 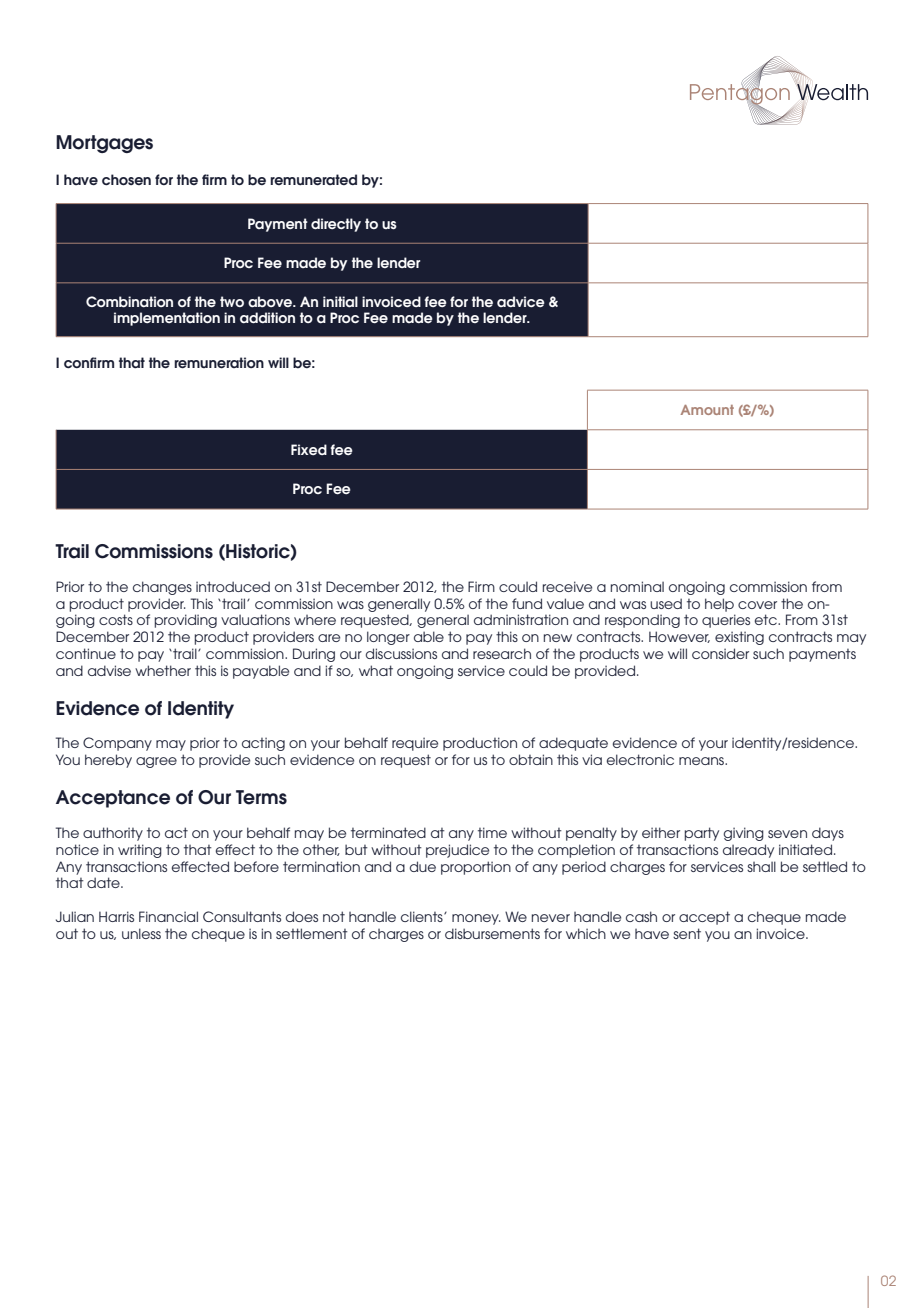 What do you see at coordinates (117, 744) in the screenshot?
I see `Company` at bounding box center [117, 744].
